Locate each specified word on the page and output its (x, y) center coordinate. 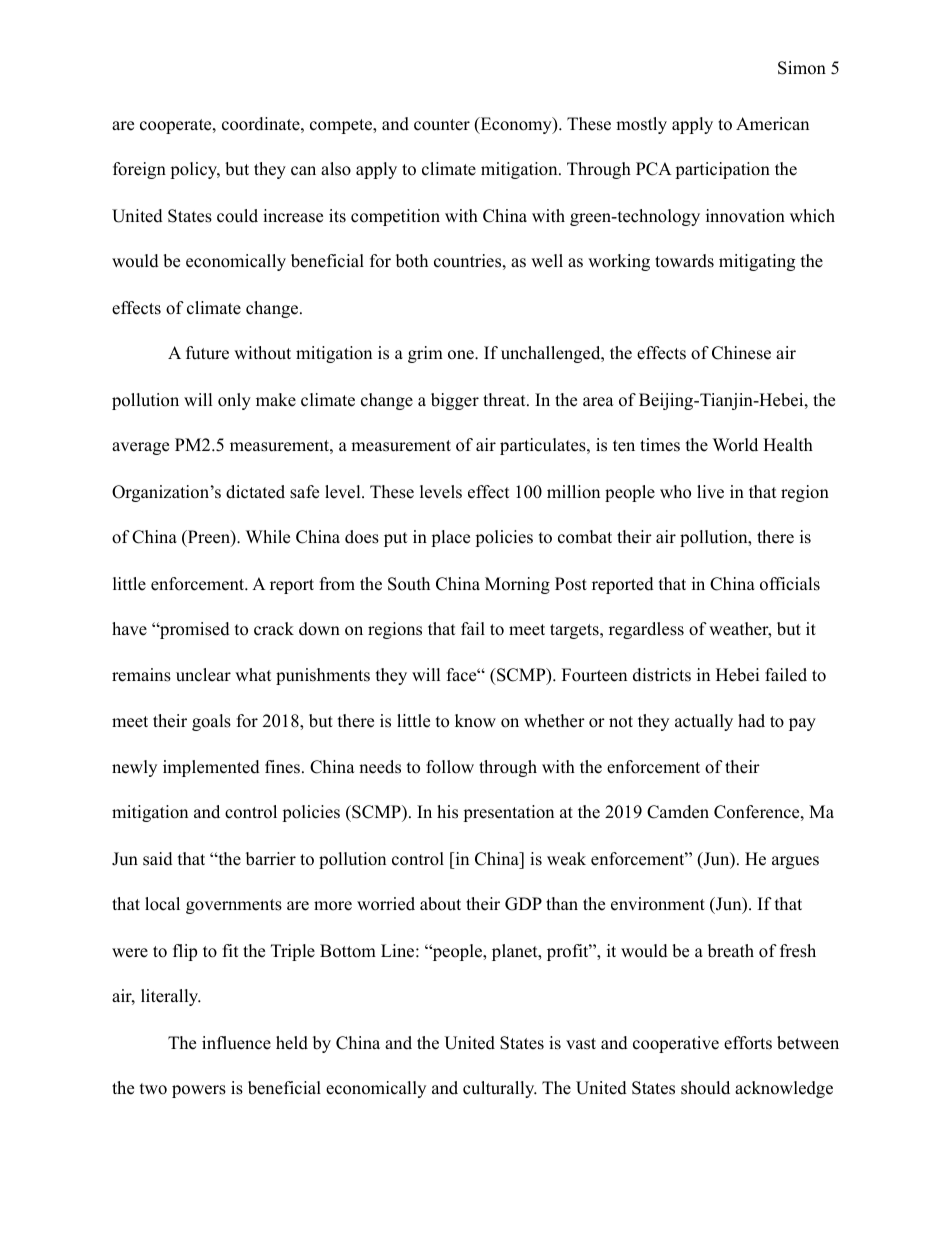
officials (790, 584)
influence (236, 1043)
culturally (500, 1089)
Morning (517, 585)
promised (194, 630)
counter (442, 125)
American (772, 124)
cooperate (177, 126)
